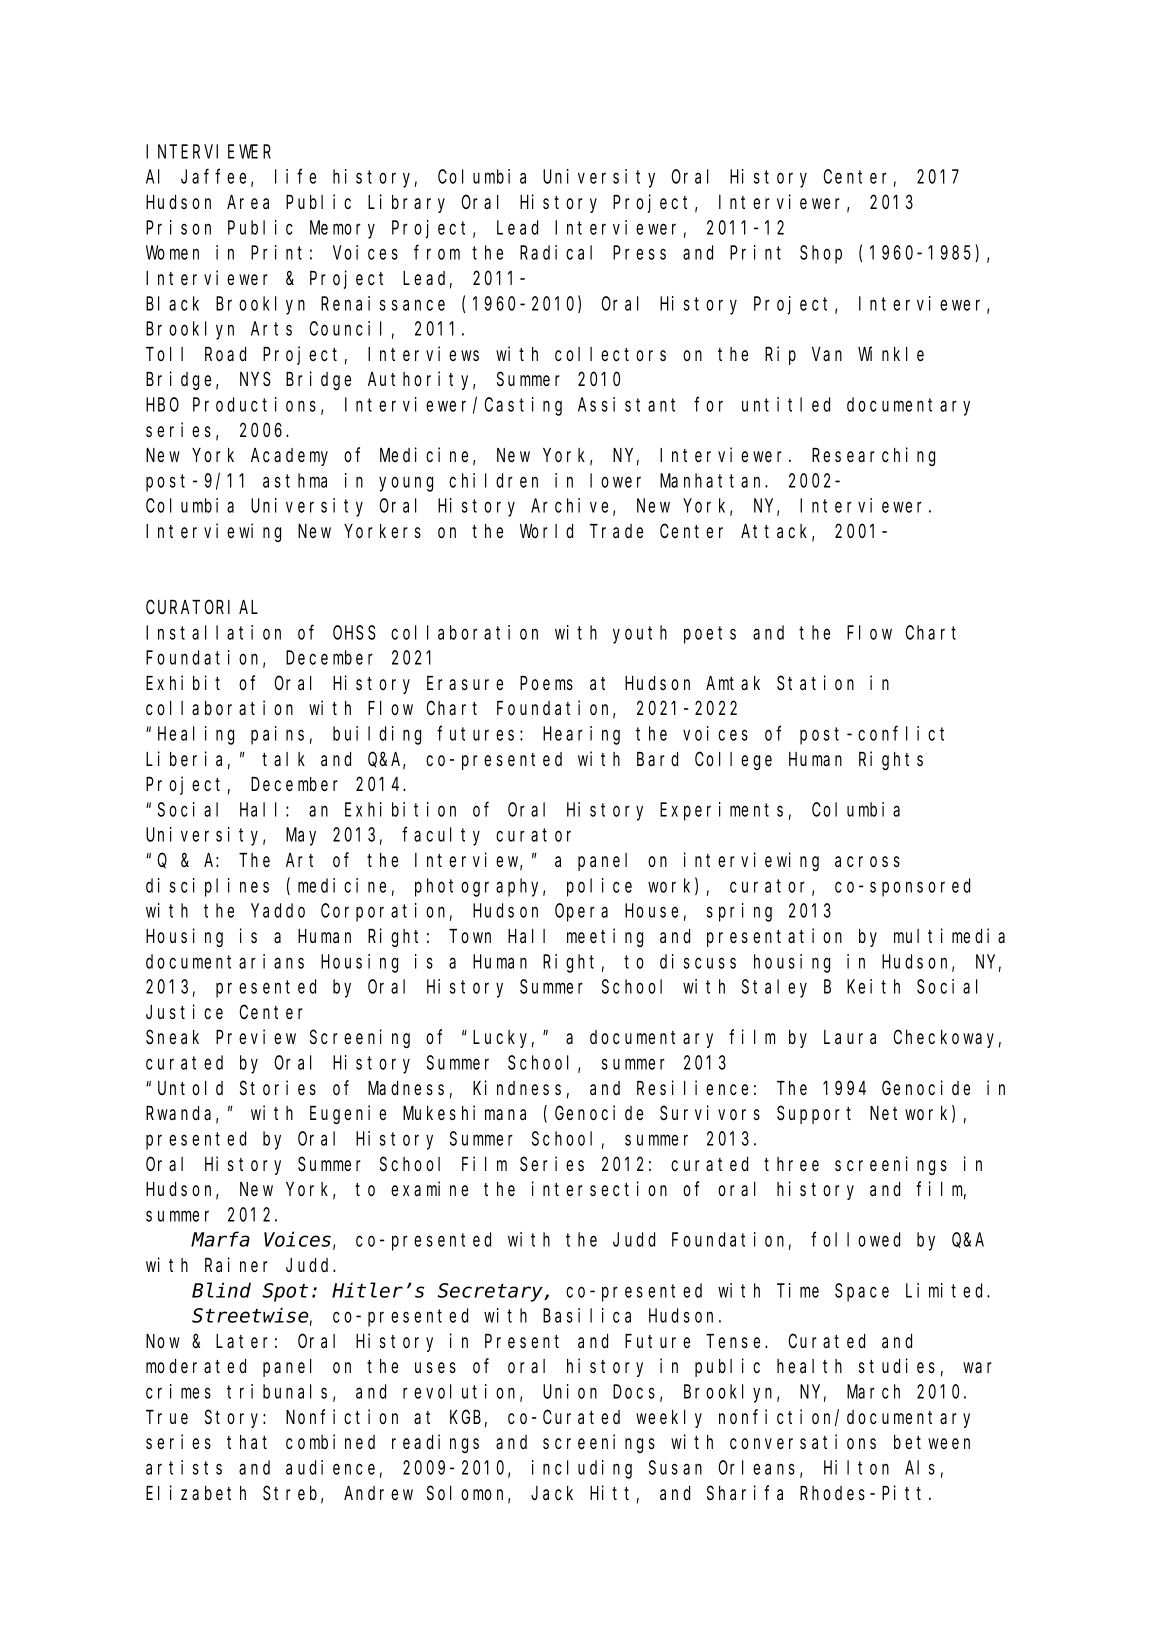 This screenshot has height=1639, width=1159. Describe the element at coordinates (207, 887) in the screenshot. I see `disciplines` at that location.
